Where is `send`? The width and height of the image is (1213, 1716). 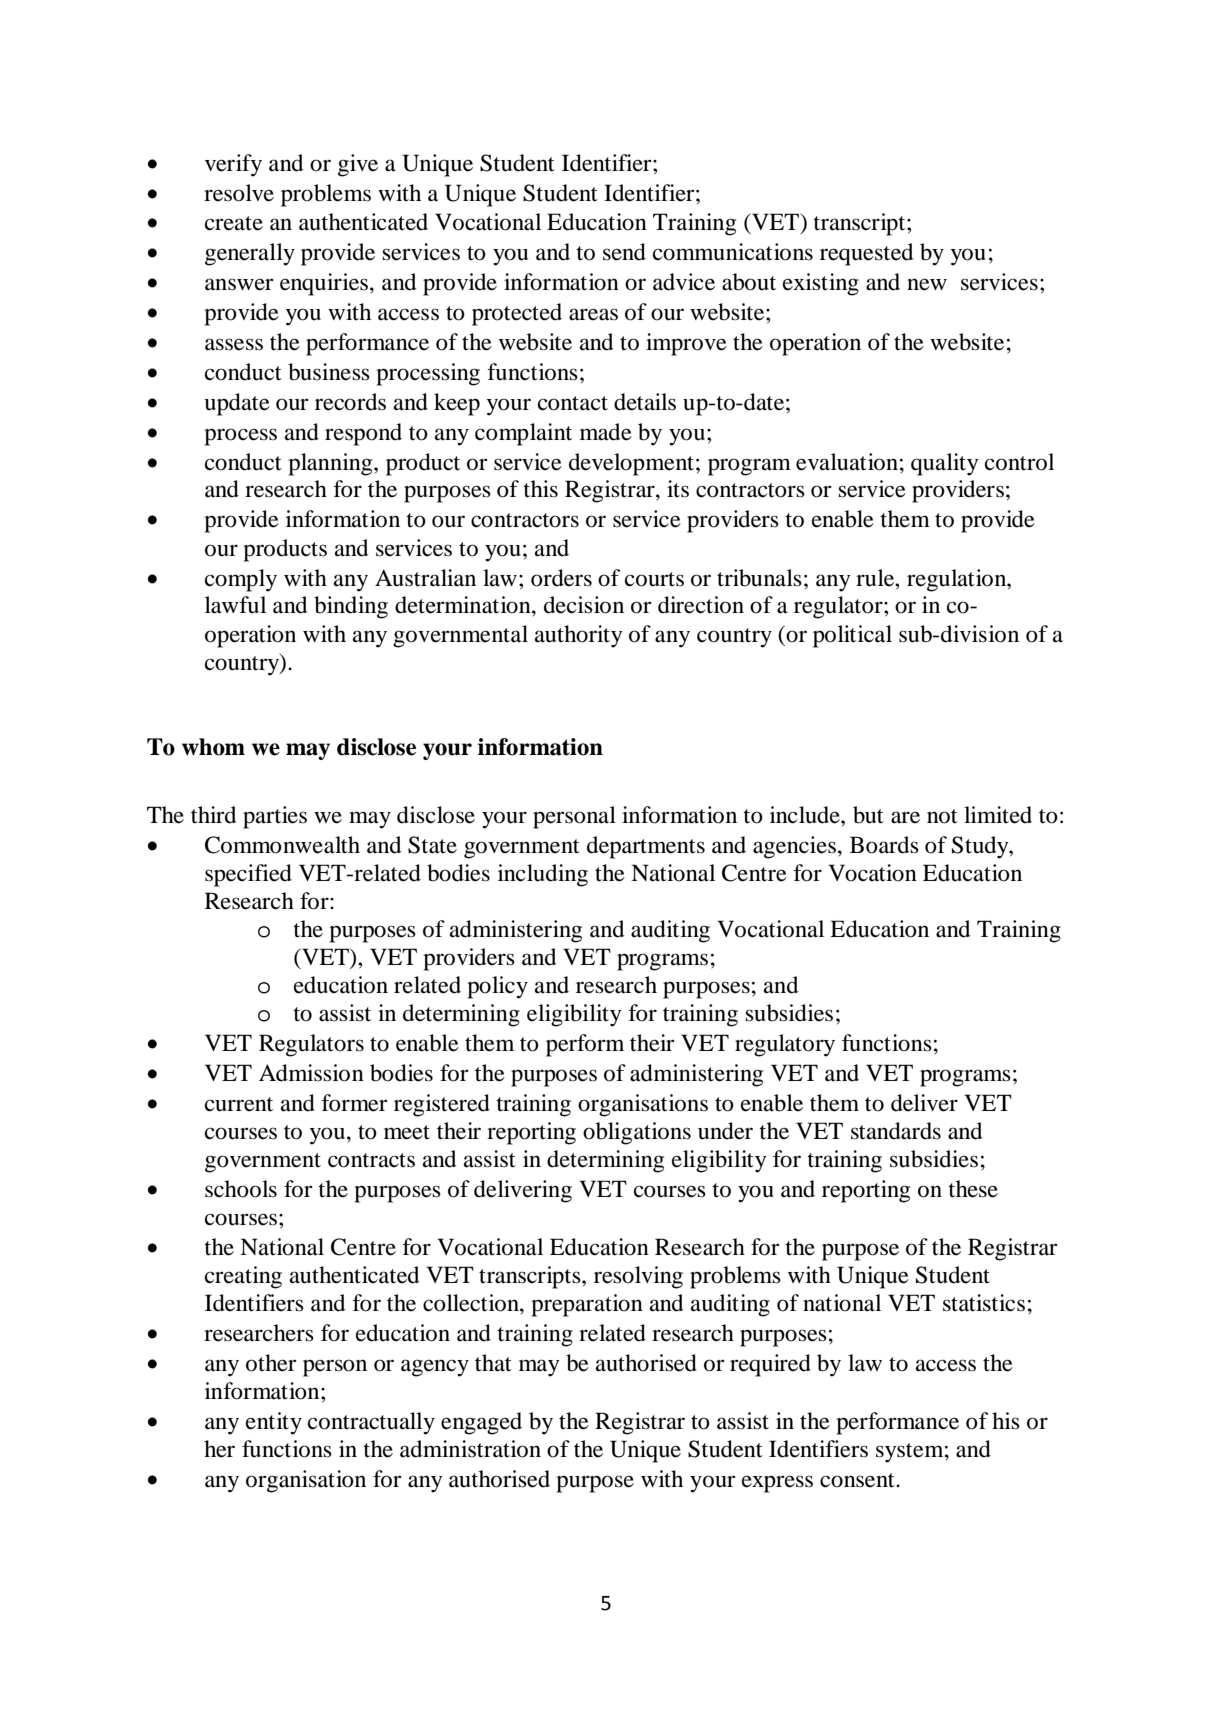
send is located at coordinates (624, 252).
